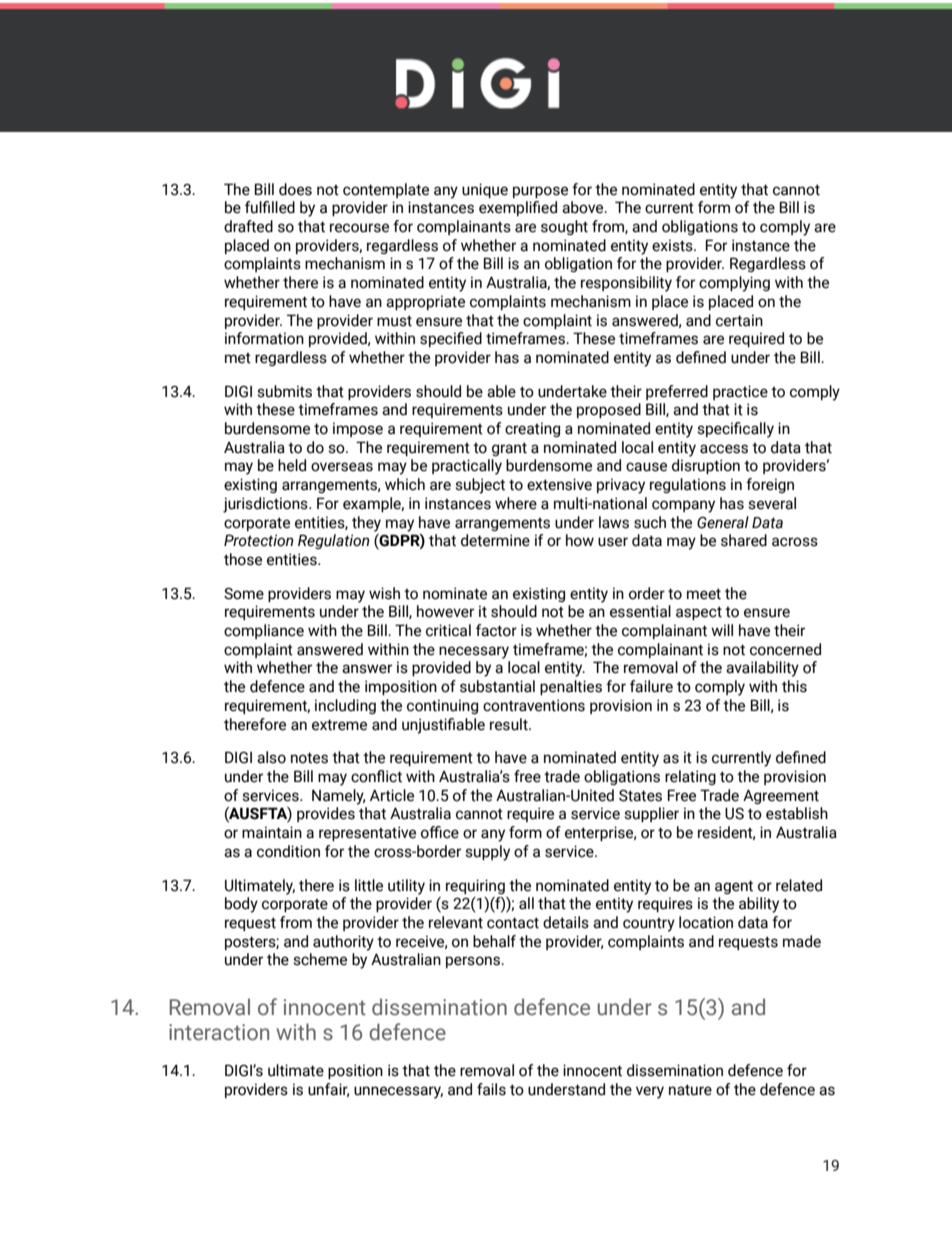 The image size is (952, 1233). What do you see at coordinates (264, 631) in the page?
I see `compliance` at bounding box center [264, 631].
